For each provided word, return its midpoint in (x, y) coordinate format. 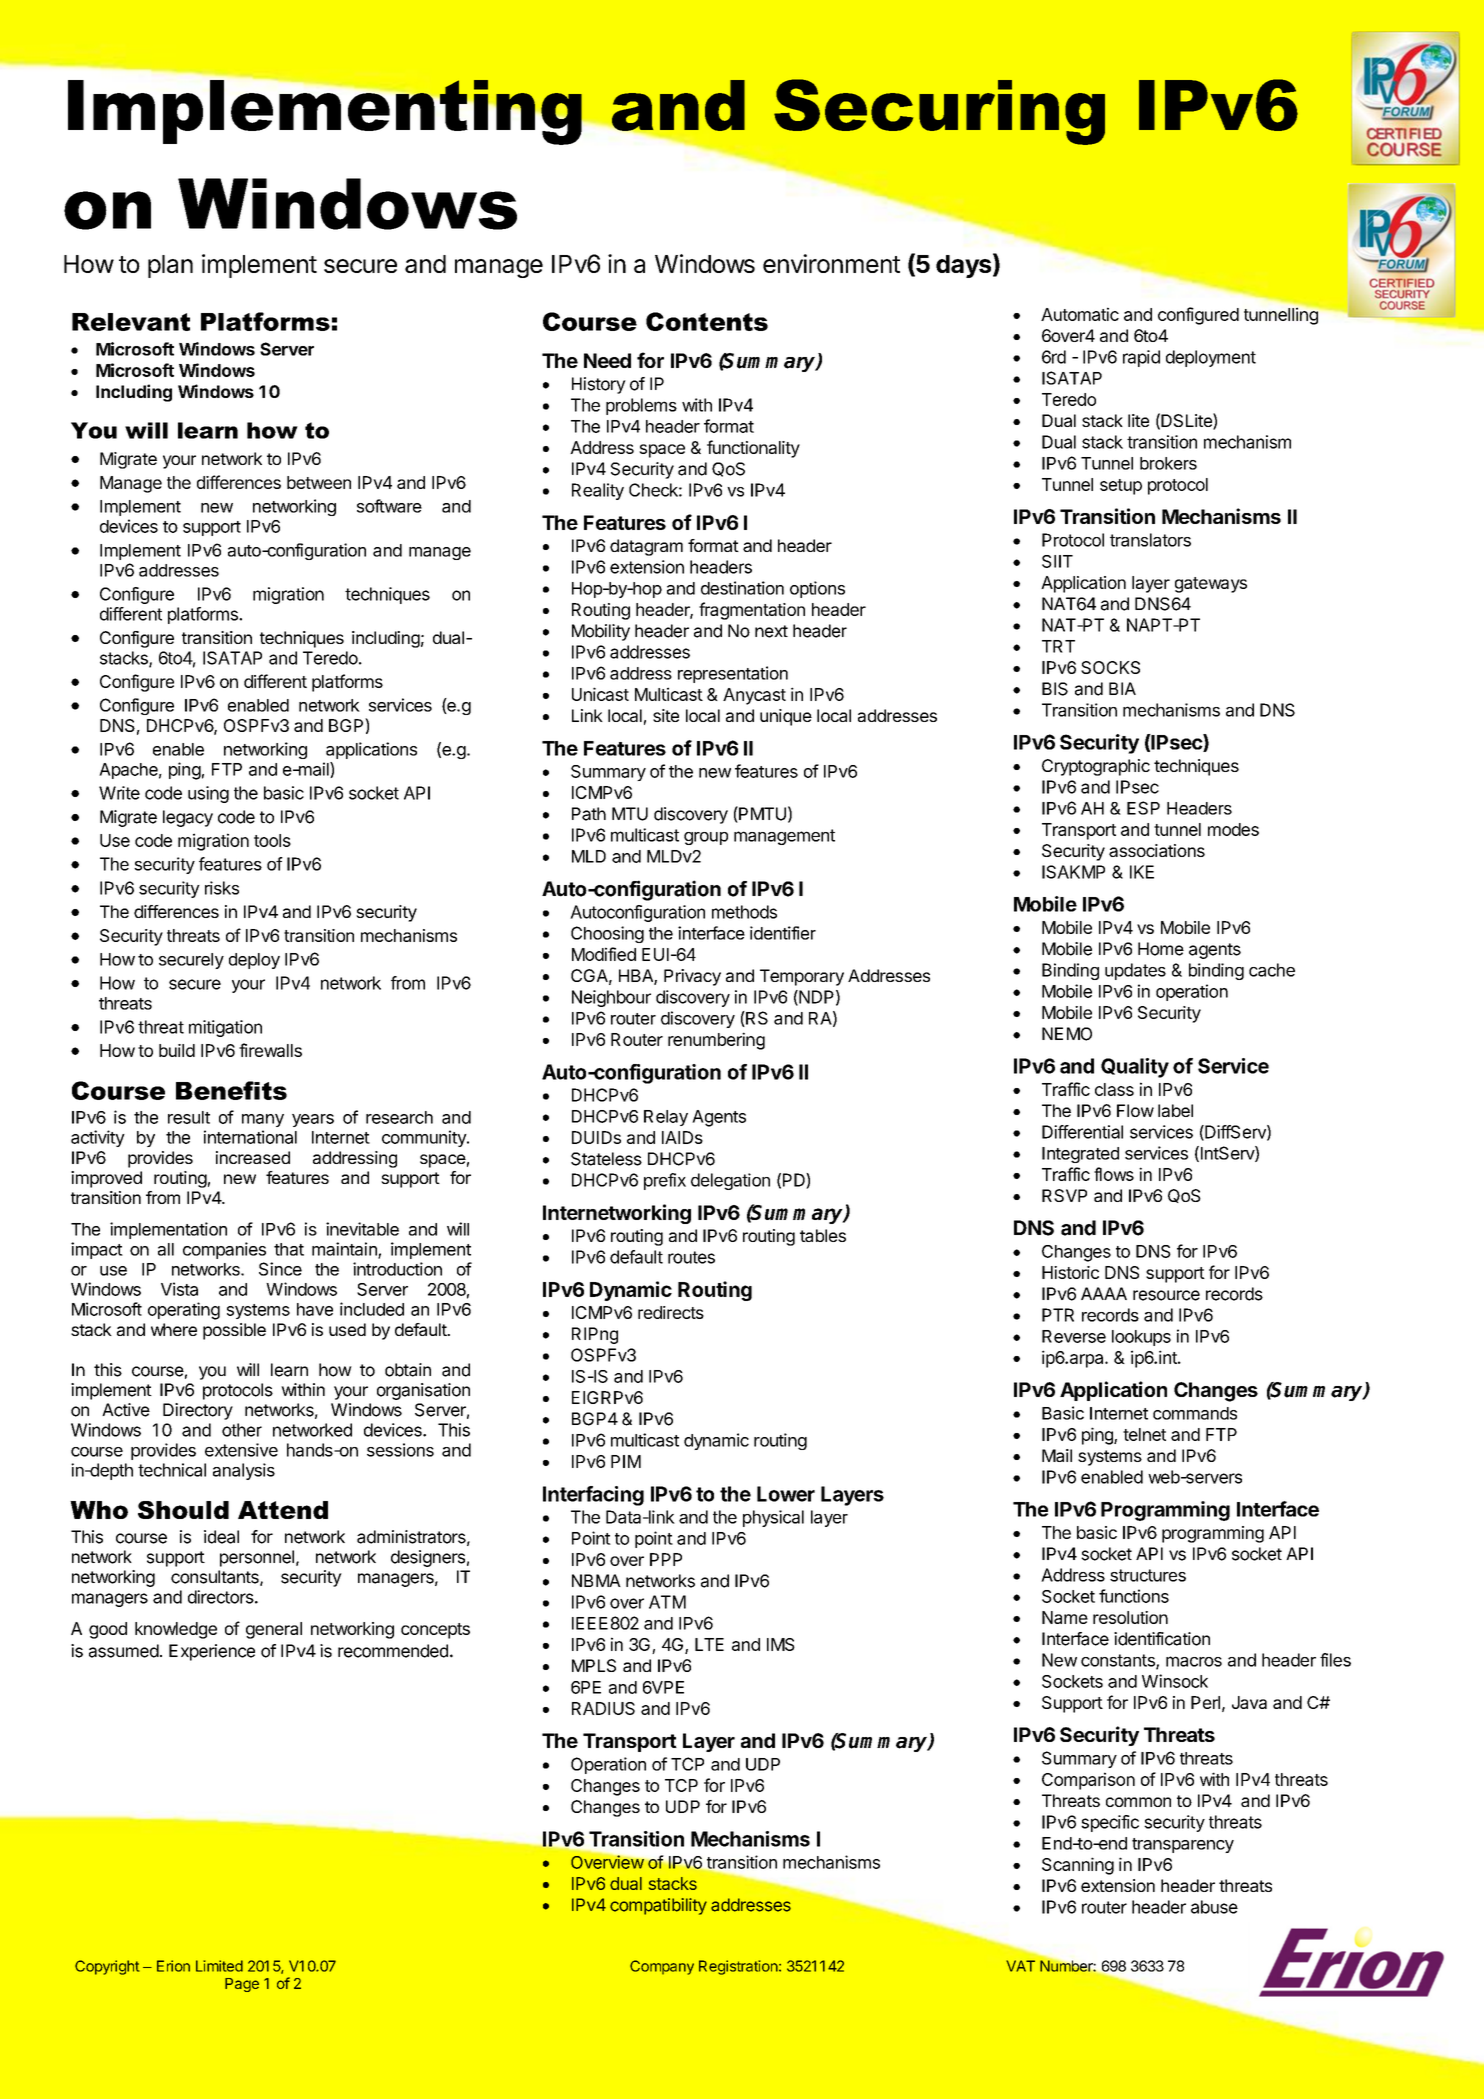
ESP (1143, 808)
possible (234, 1331)
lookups (1141, 1338)
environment (831, 263)
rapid (1141, 358)
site (666, 715)
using (208, 794)
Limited (219, 1966)
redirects (671, 1312)
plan (170, 266)
